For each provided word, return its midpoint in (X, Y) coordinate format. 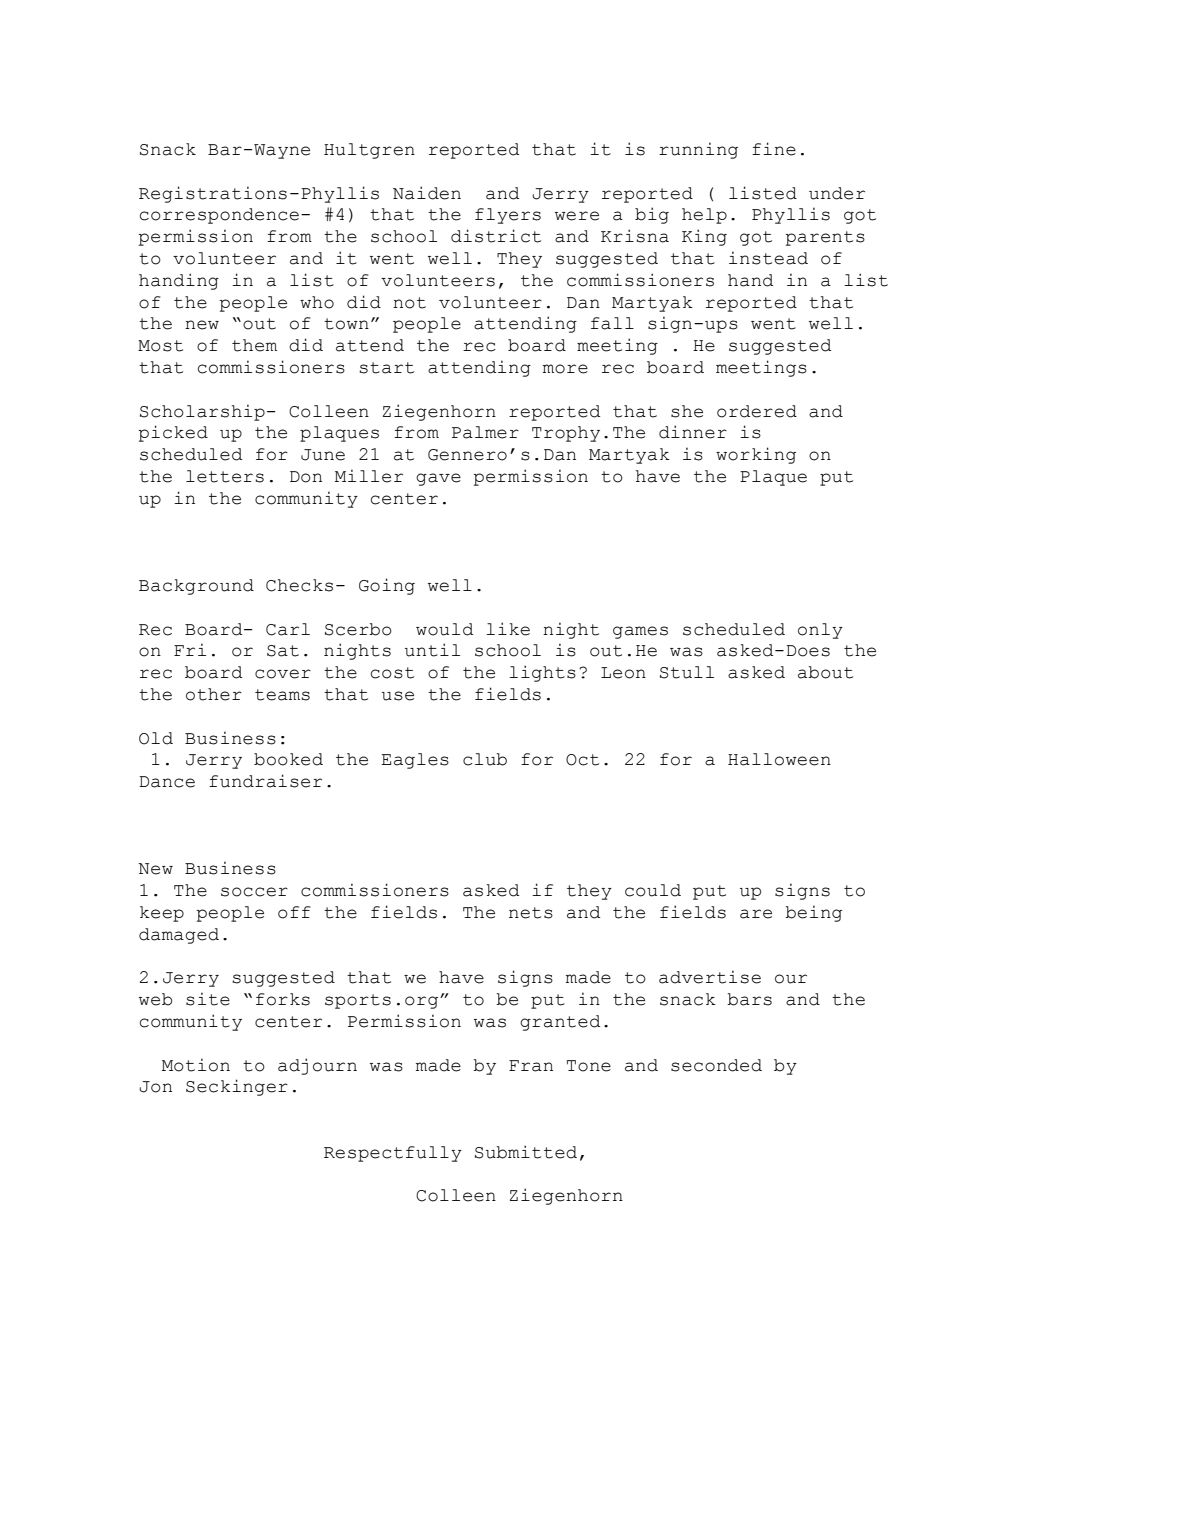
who (317, 302)
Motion (196, 1065)
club (485, 759)
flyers (508, 216)
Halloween (779, 759)
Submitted (526, 1152)
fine (774, 149)
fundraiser (265, 781)
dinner (693, 432)
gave (438, 479)
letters (225, 476)
